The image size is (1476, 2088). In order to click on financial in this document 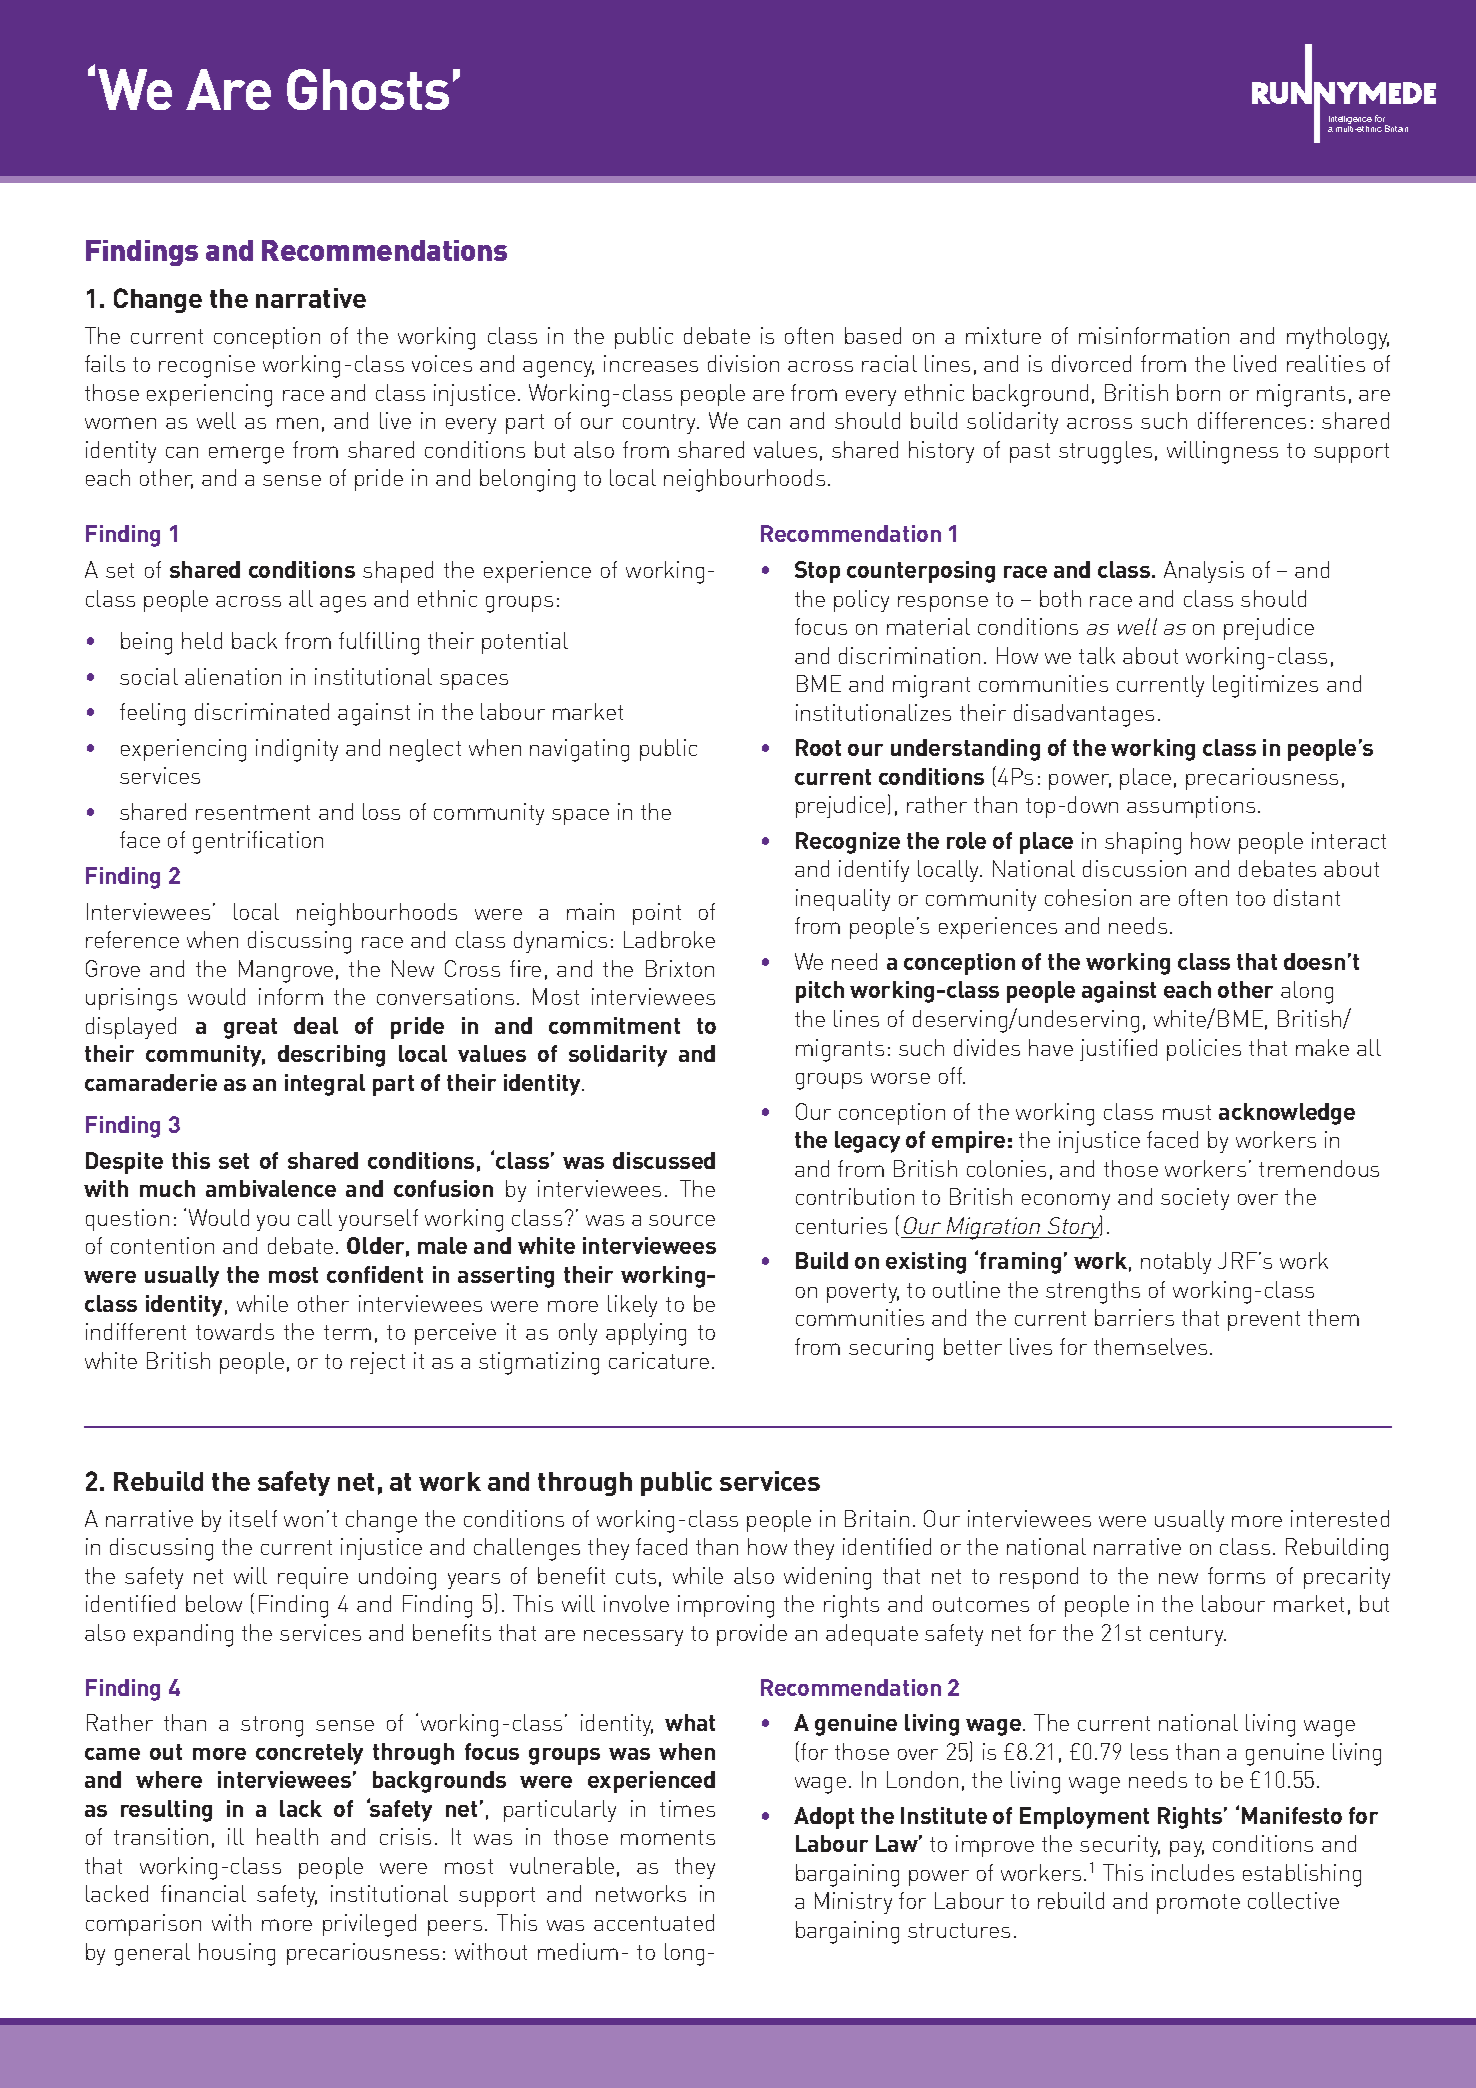, I will do `click(203, 1893)`.
